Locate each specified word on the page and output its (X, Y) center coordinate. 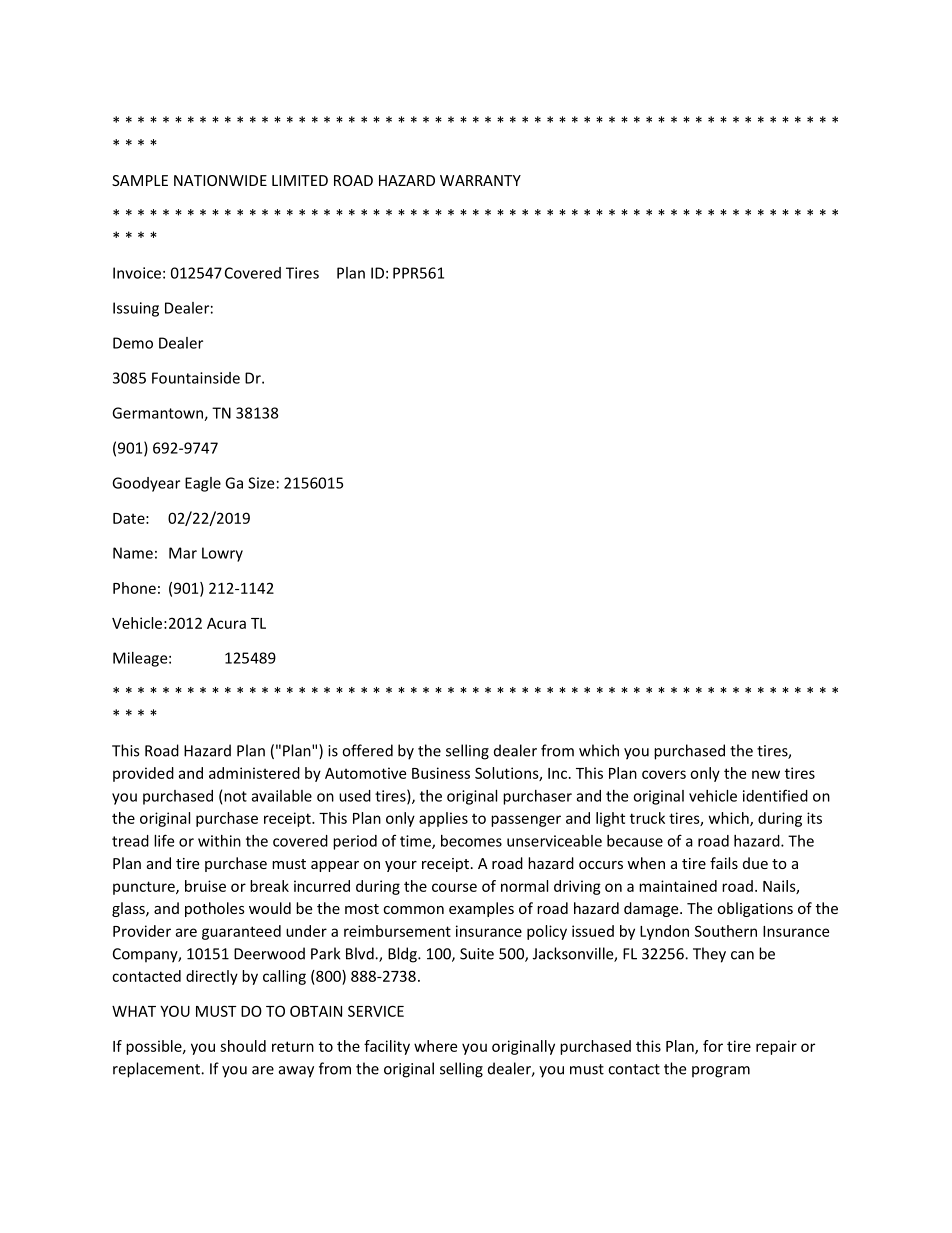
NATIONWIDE (220, 180)
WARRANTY (480, 180)
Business (441, 773)
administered (254, 773)
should (243, 1046)
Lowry (222, 554)
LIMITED (300, 180)
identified (775, 795)
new (766, 774)
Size (261, 483)
